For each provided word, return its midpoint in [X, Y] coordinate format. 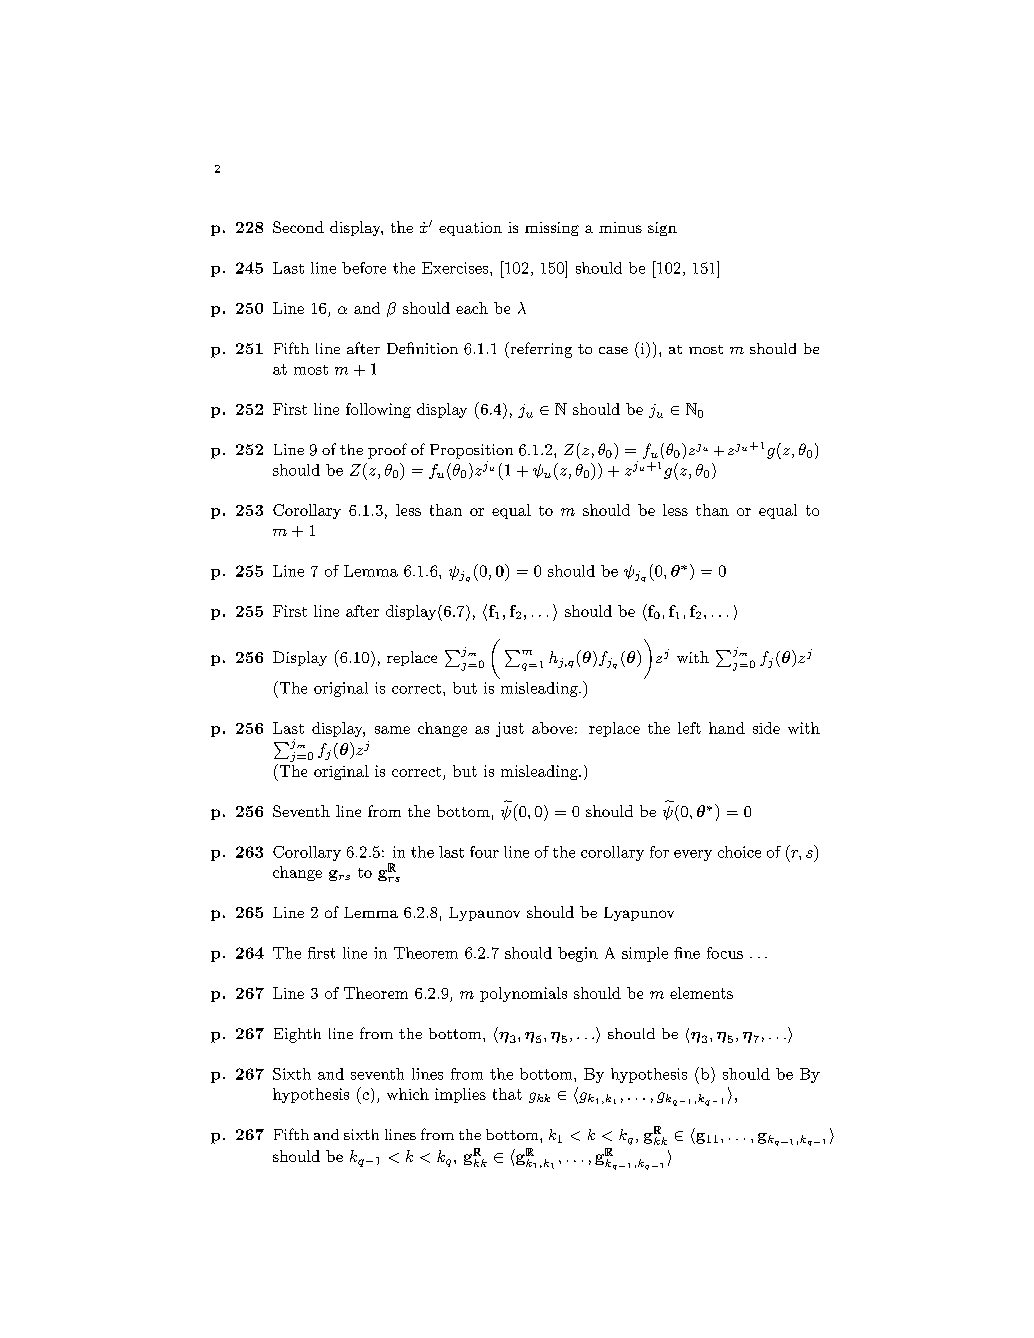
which [408, 1094]
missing [552, 229]
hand [727, 728]
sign [662, 229]
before [364, 268]
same [392, 730]
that [507, 1094]
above [552, 728]
